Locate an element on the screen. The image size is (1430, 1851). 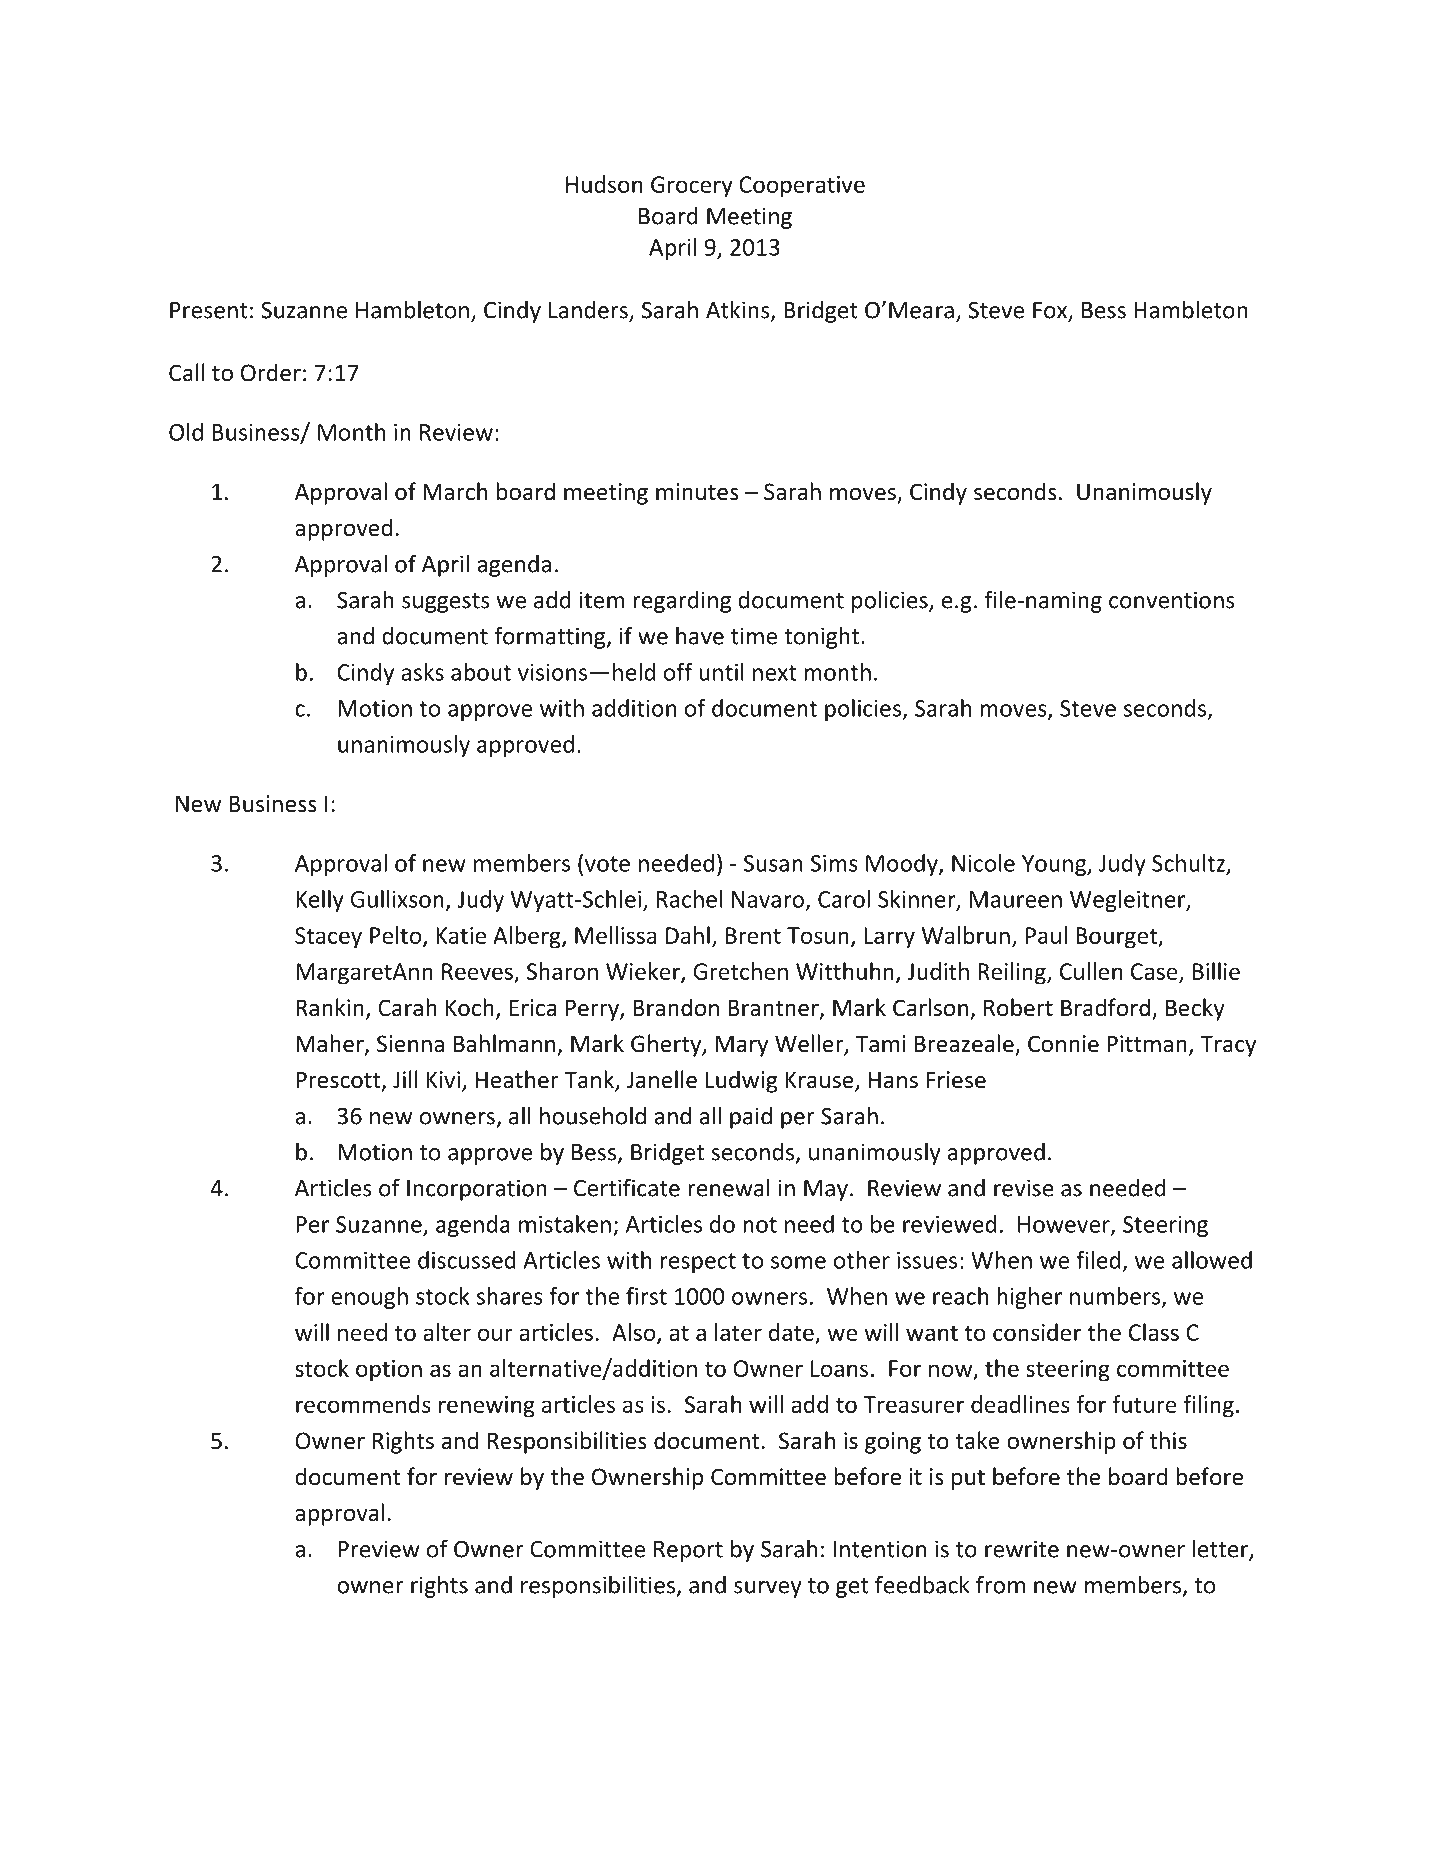
numbers is located at coordinates (1115, 1296).
